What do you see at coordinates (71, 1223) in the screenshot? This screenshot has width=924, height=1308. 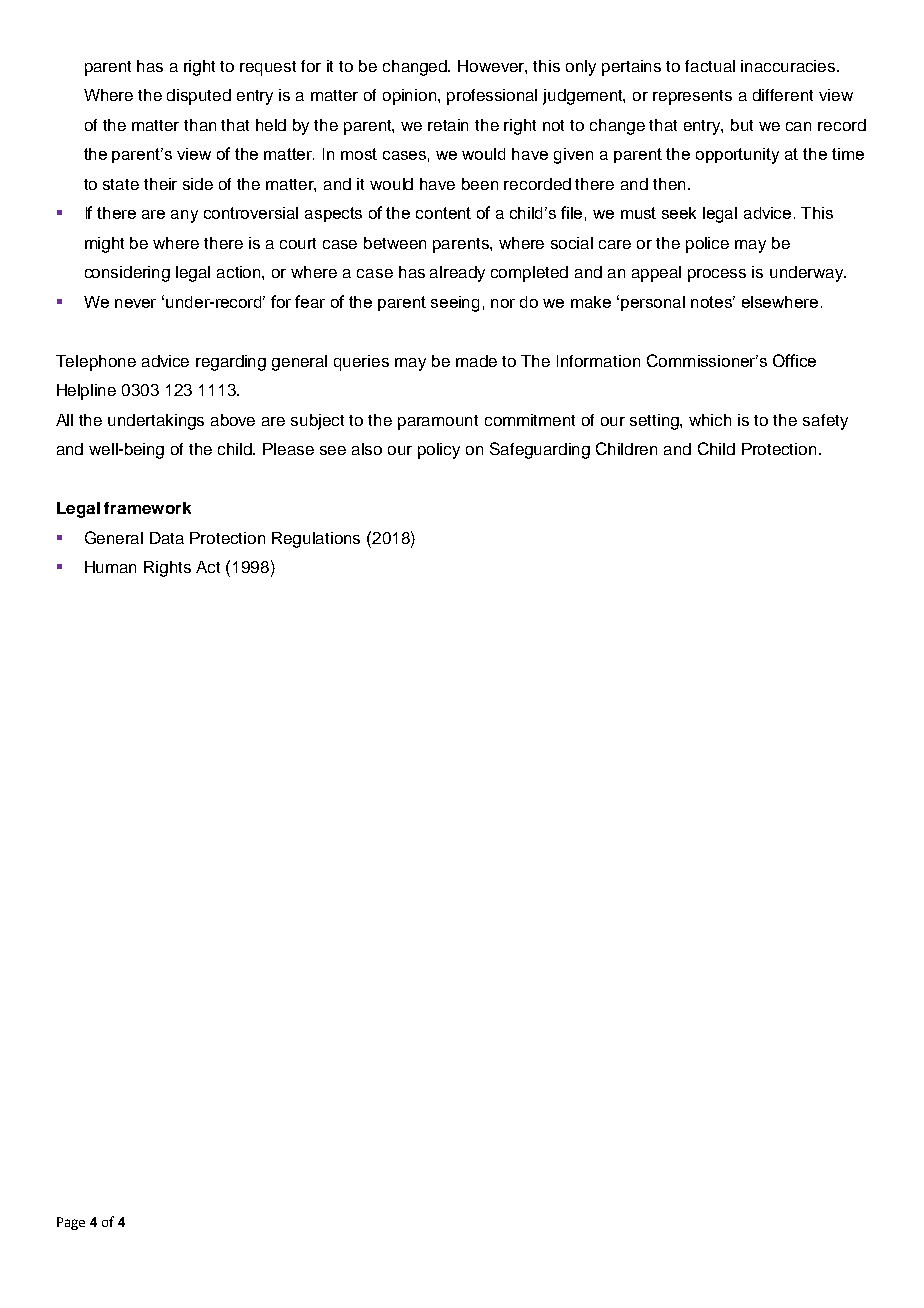 I see `Page` at bounding box center [71, 1223].
